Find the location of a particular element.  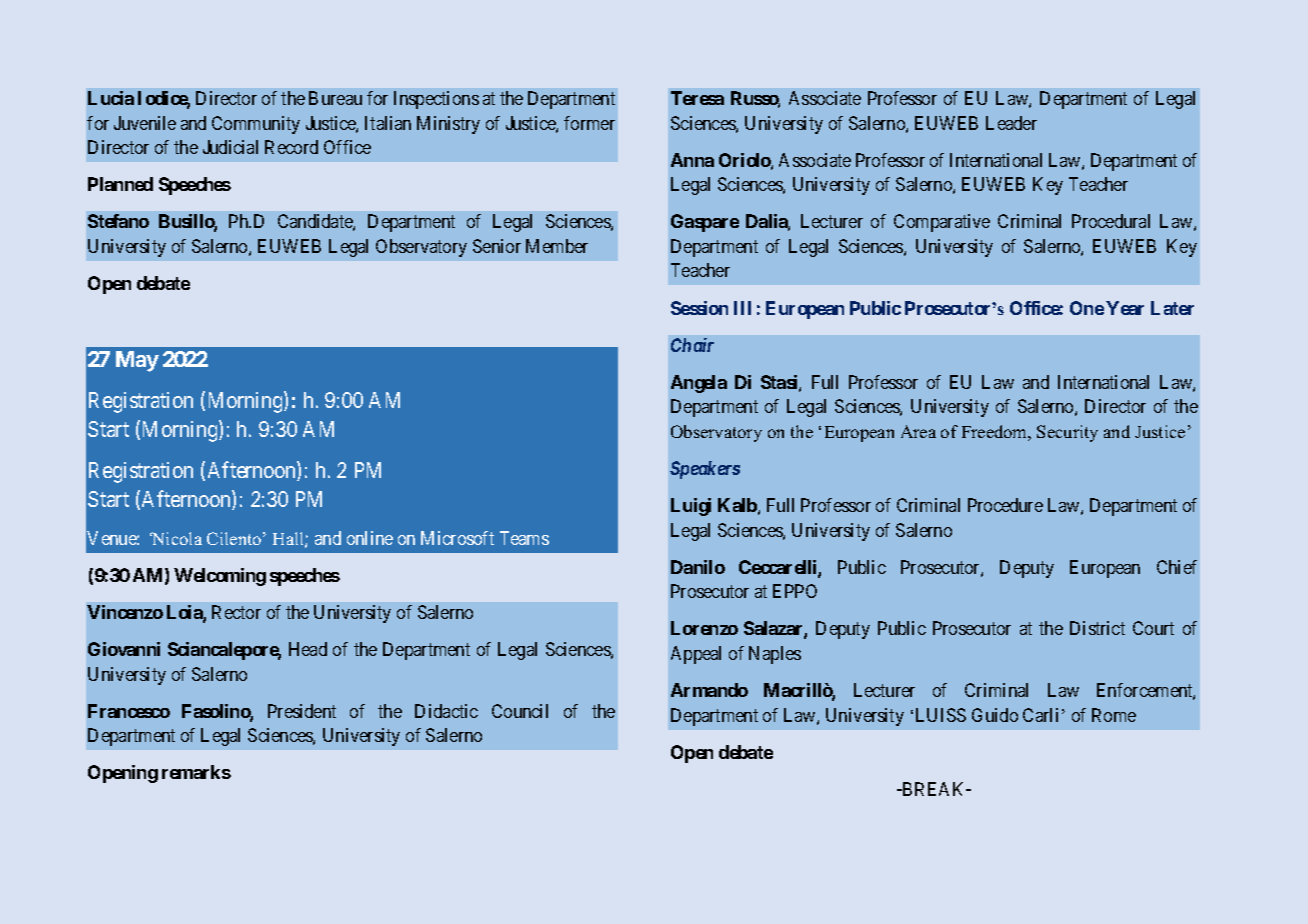

Teams is located at coordinates (524, 538).
